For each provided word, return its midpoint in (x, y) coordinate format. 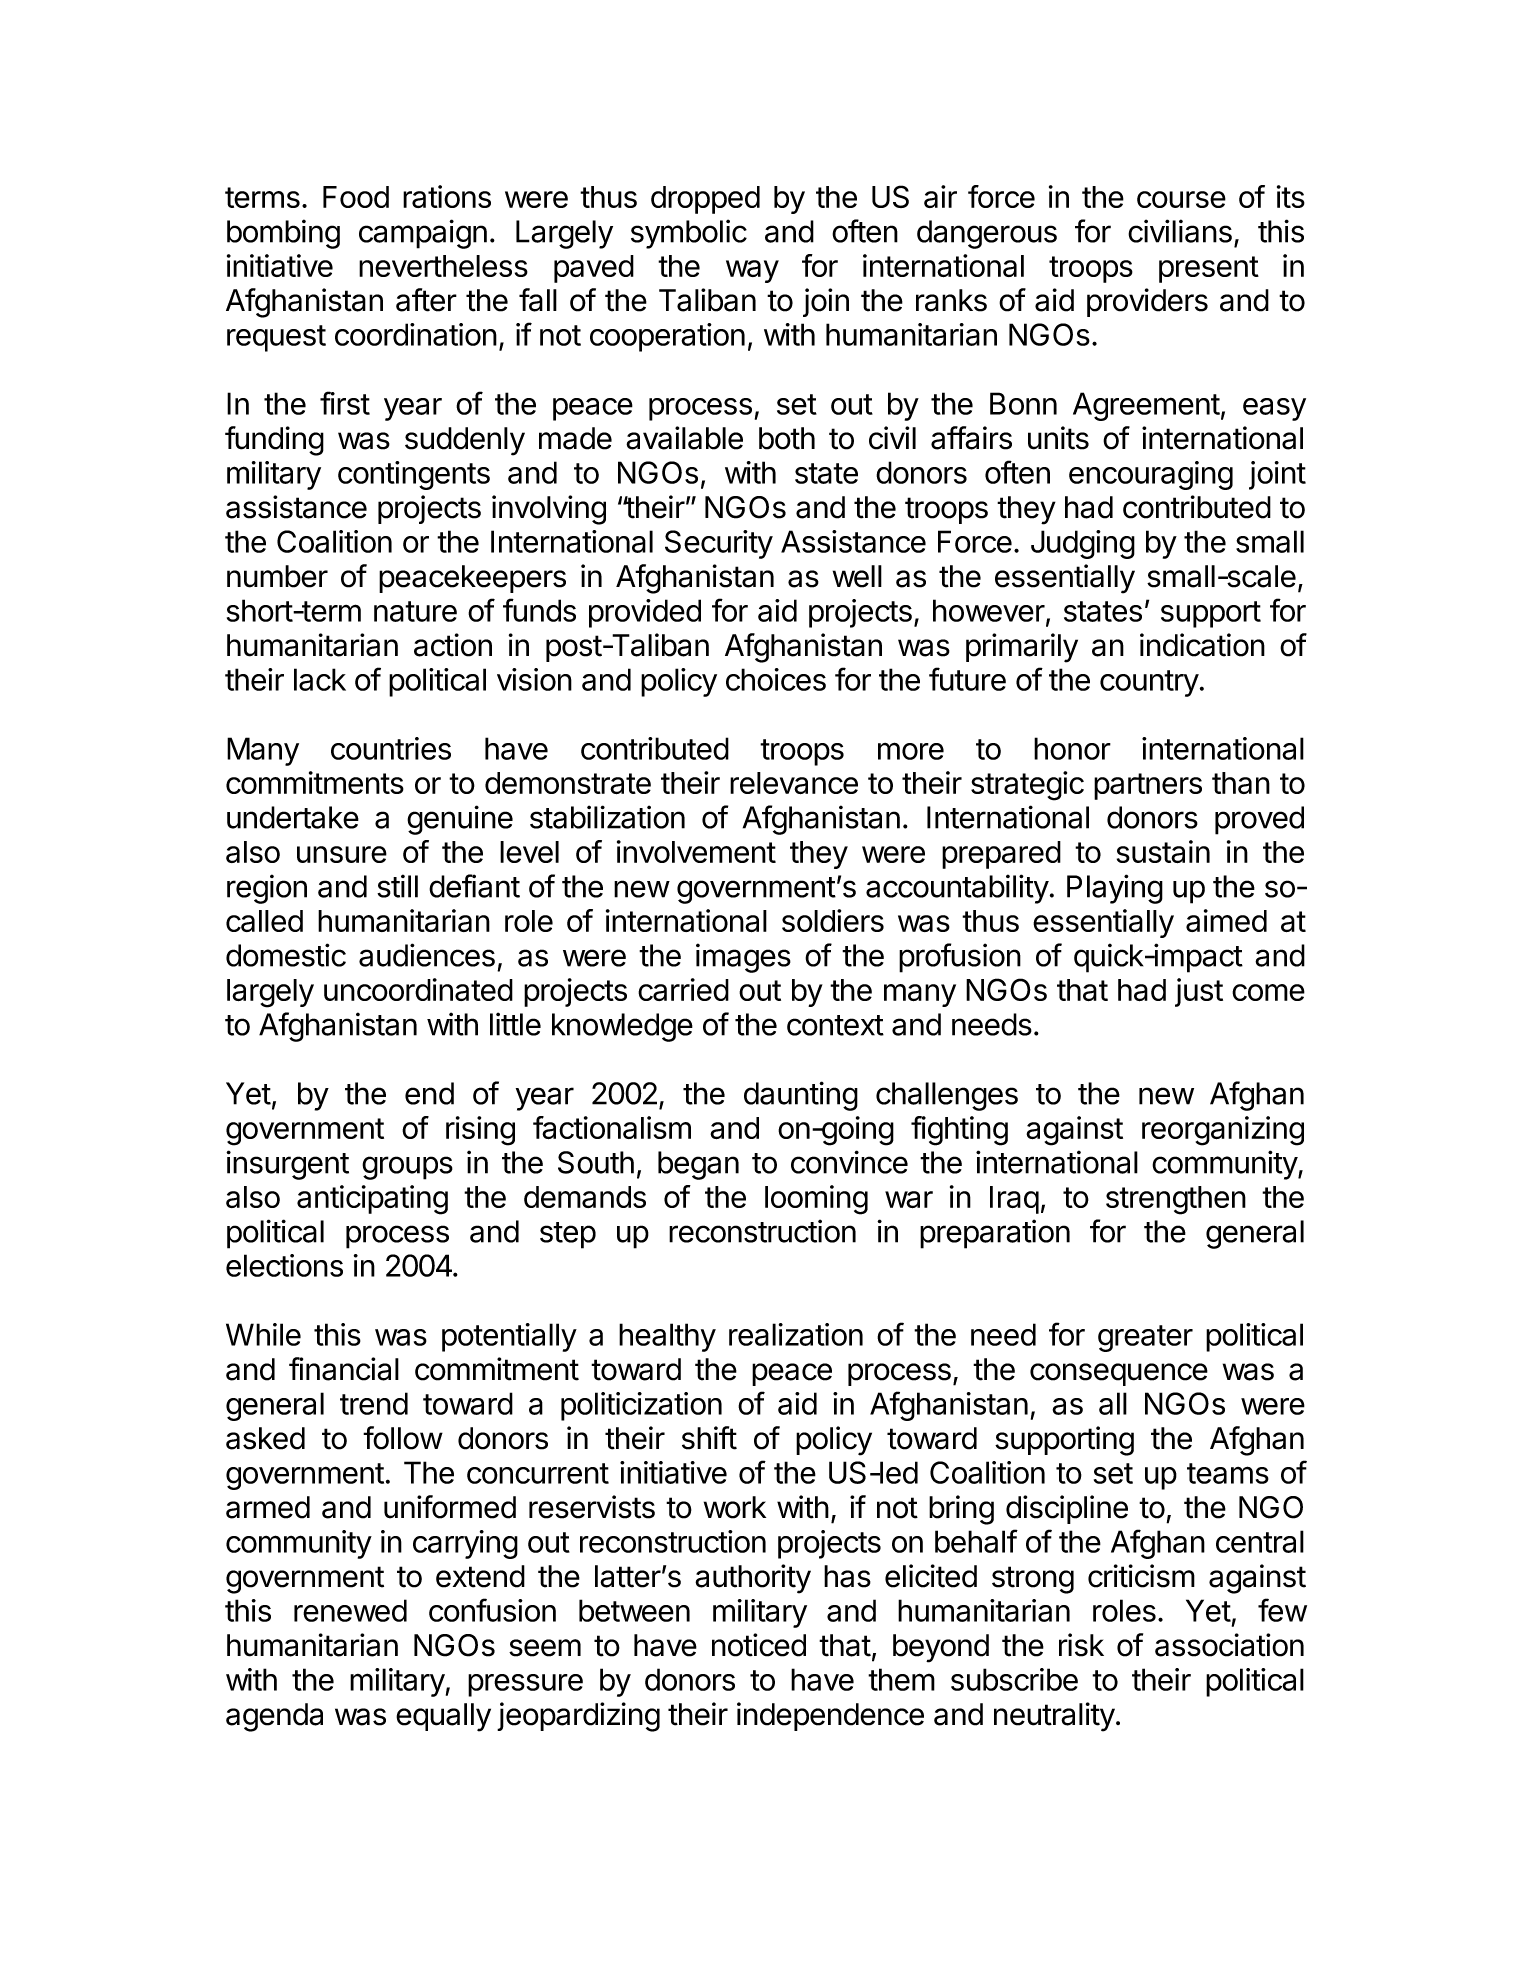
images (743, 958)
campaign (423, 234)
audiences (427, 955)
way (752, 271)
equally (443, 1717)
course (1181, 199)
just (1199, 992)
